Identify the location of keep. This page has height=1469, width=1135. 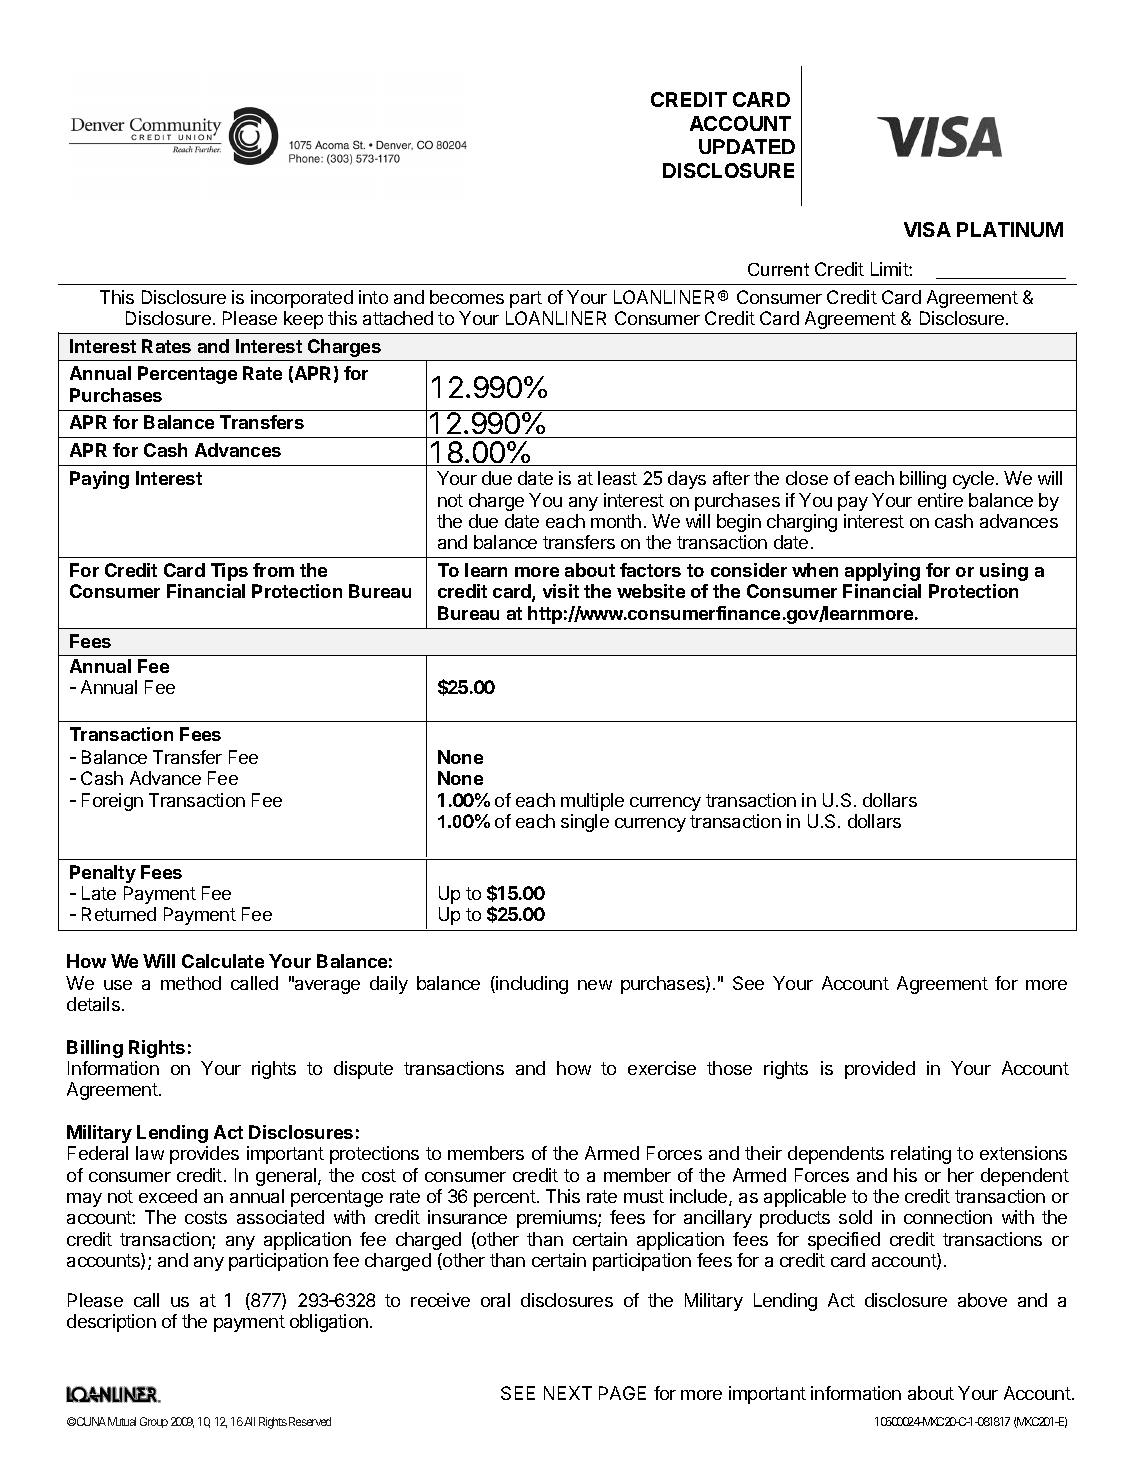
(303, 320).
